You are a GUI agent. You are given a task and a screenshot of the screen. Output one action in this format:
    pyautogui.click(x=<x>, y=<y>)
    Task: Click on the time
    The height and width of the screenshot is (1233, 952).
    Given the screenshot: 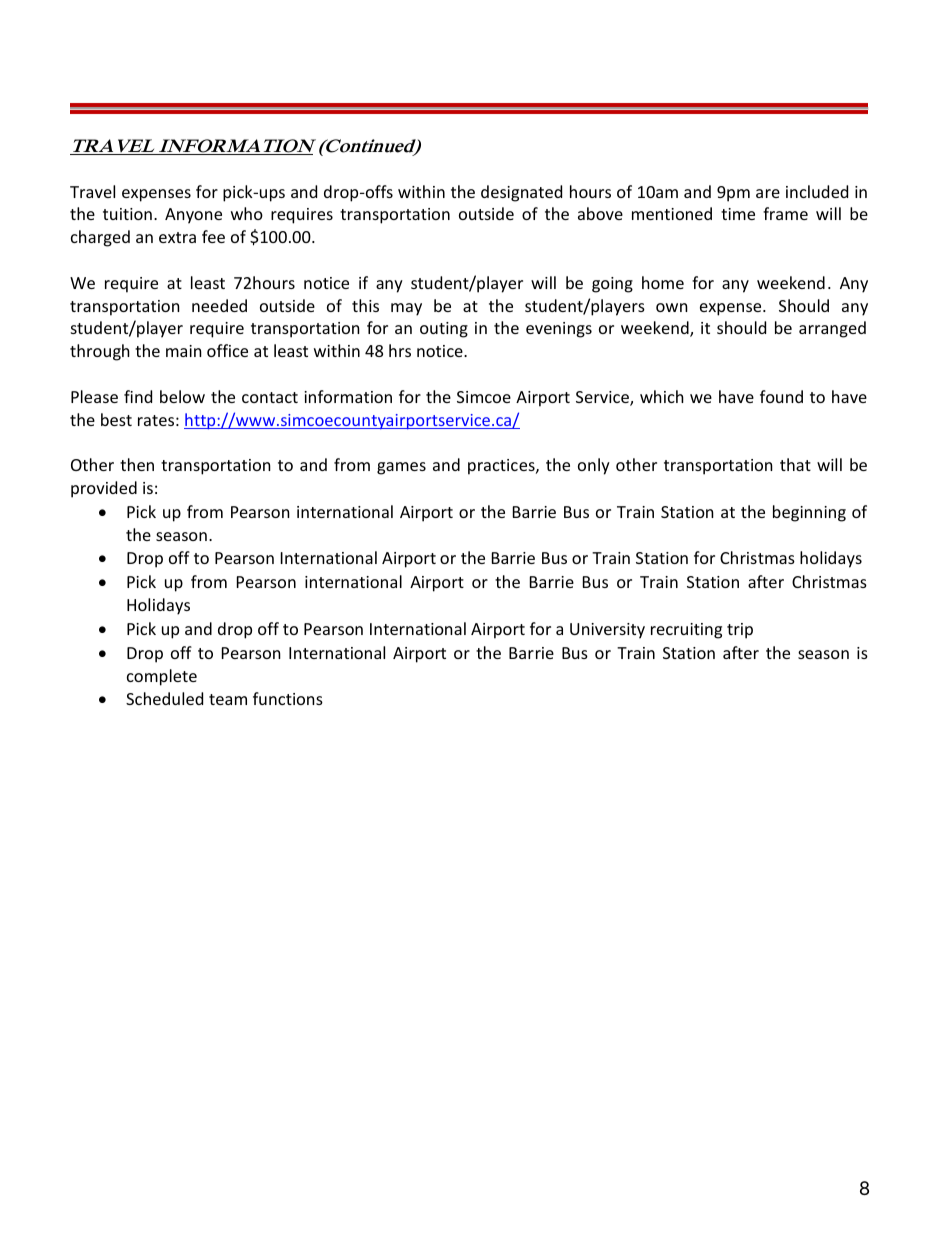 What is the action you would take?
    pyautogui.click(x=738, y=214)
